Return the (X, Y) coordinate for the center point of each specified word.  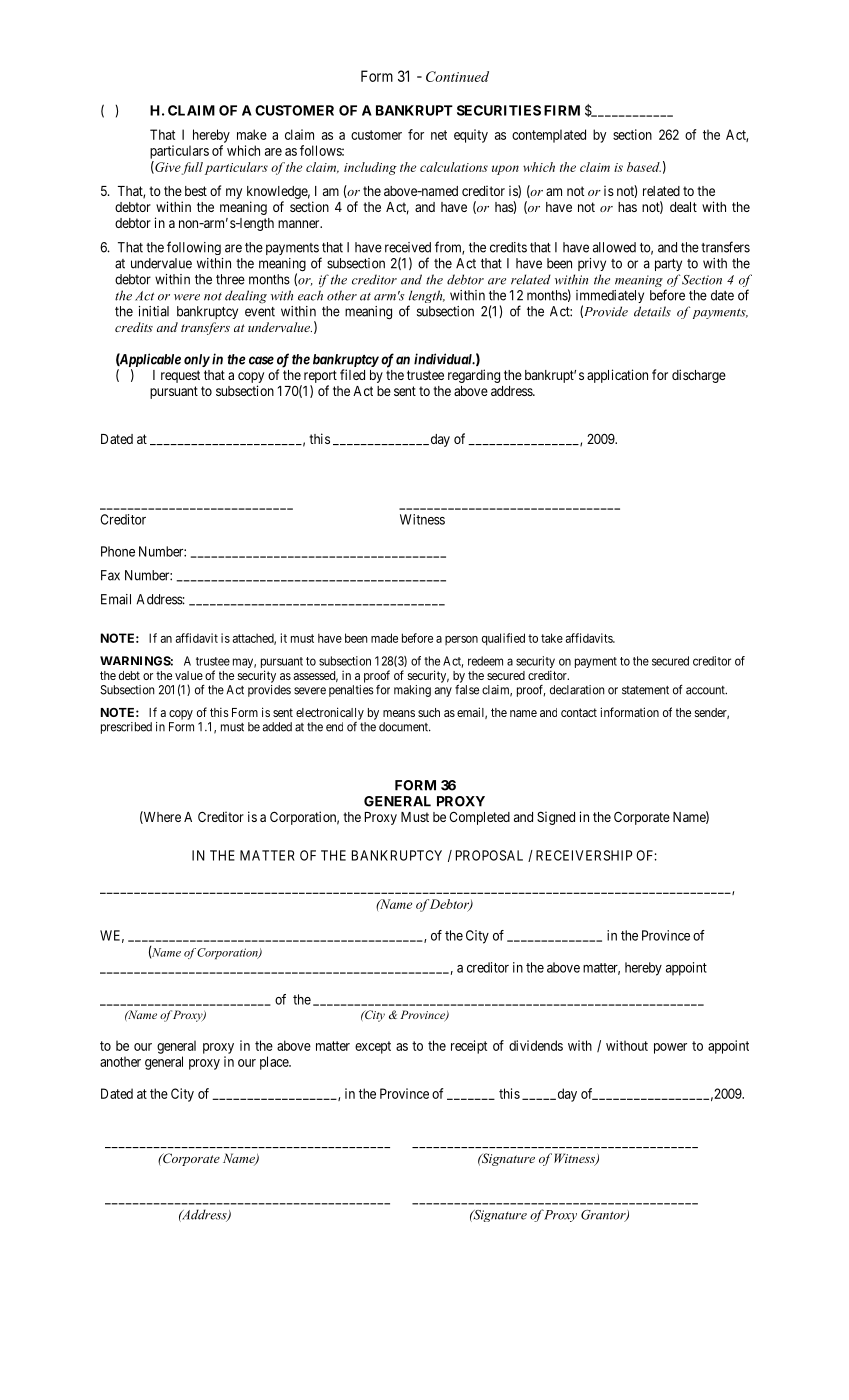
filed (352, 374)
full (192, 168)
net (439, 135)
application (617, 376)
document (404, 727)
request (180, 376)
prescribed (126, 728)
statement (645, 690)
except (373, 1047)
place (275, 1063)
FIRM (562, 110)
